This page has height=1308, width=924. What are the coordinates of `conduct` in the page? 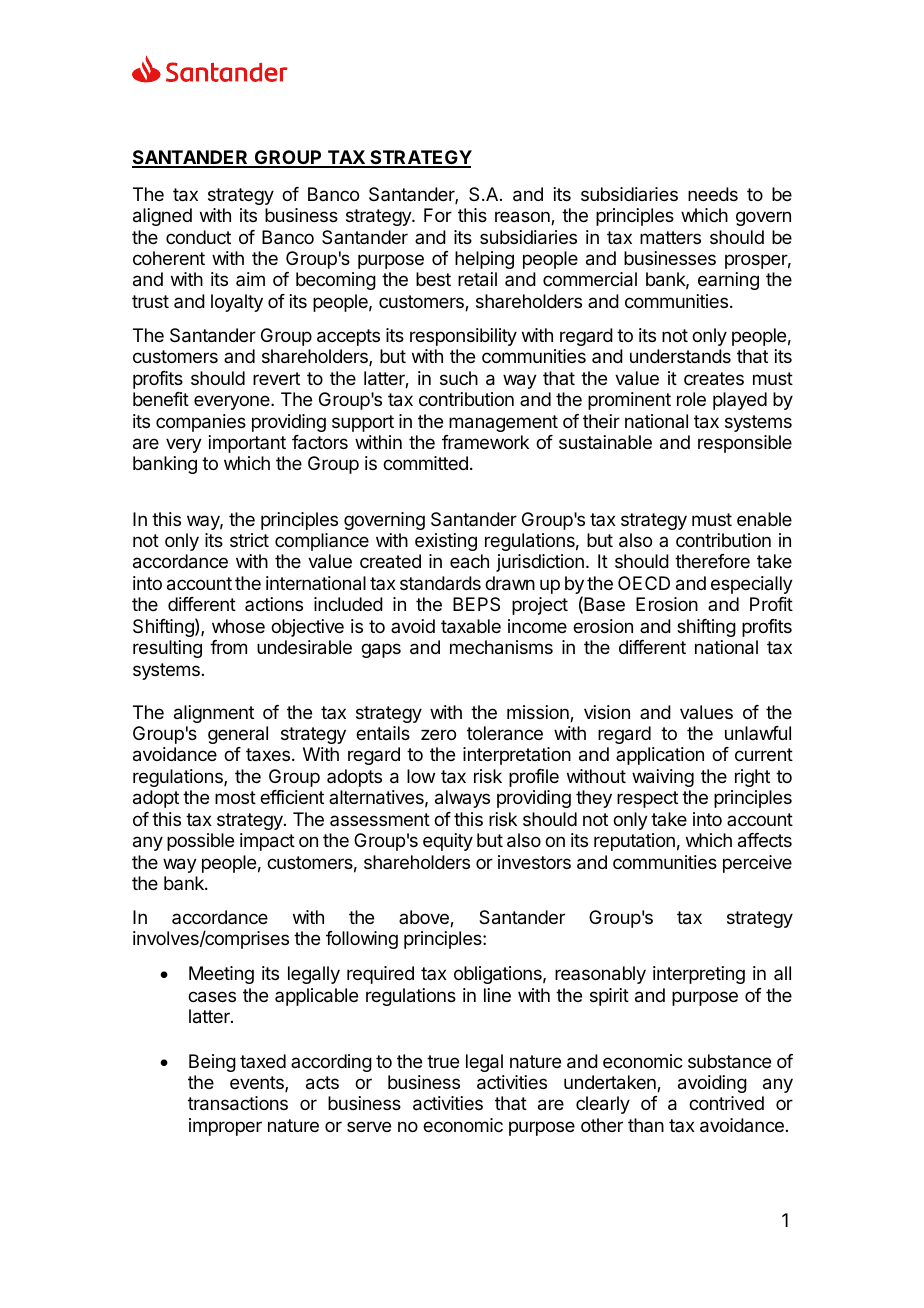 It's located at (198, 237).
